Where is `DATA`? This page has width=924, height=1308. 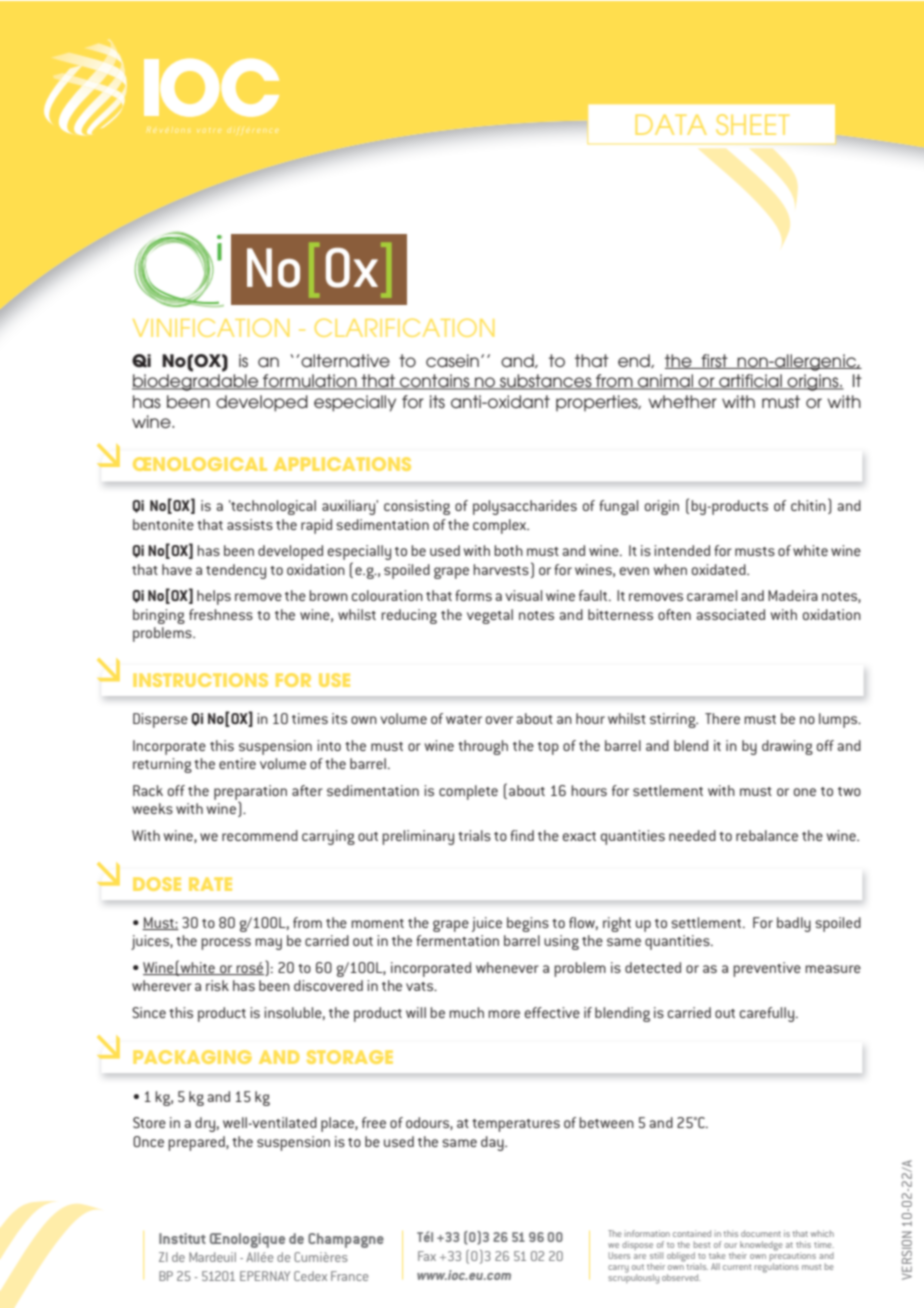 DATA is located at coordinates (671, 124).
